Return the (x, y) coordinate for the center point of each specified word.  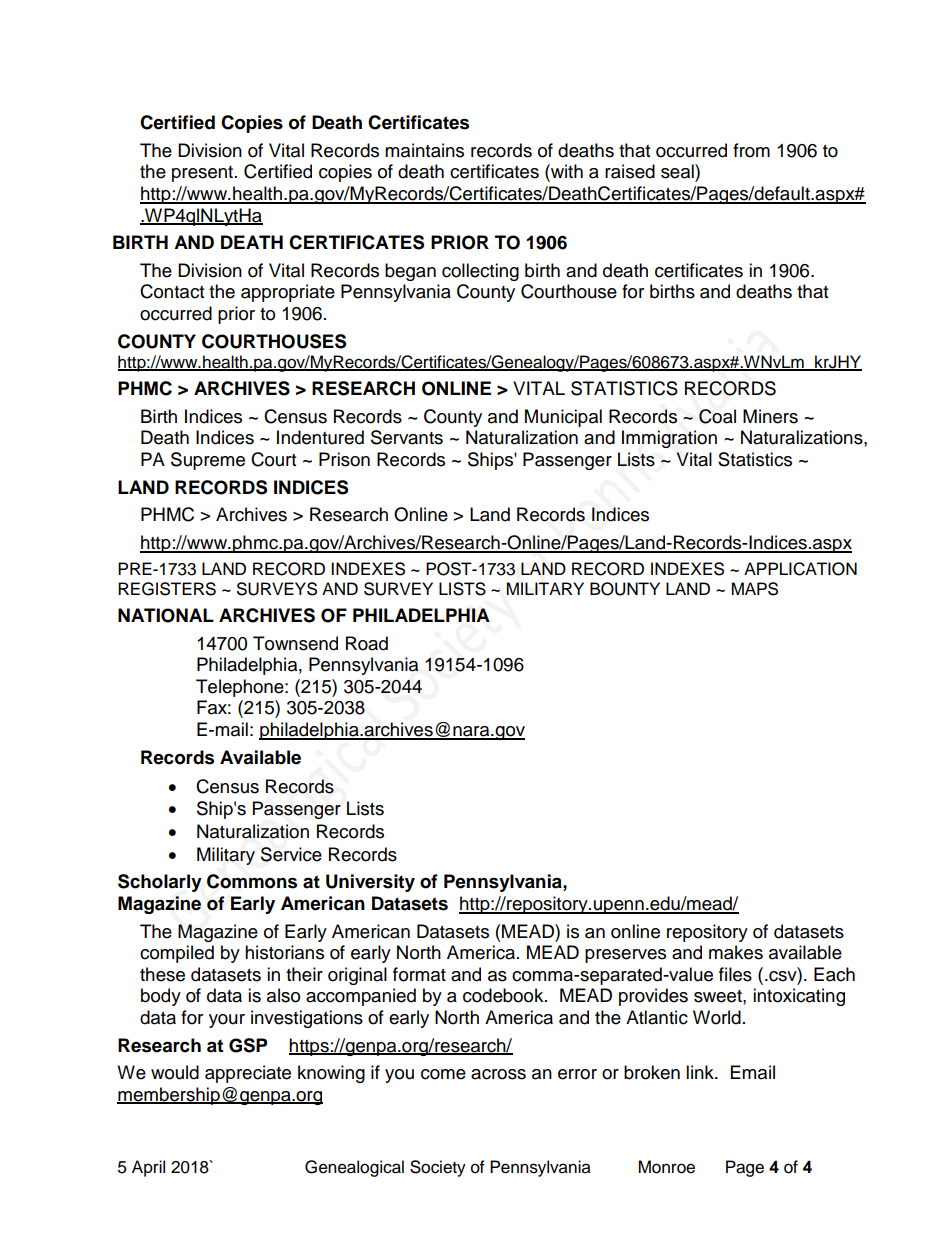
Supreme (208, 461)
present (204, 174)
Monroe (666, 1167)
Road (367, 643)
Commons (252, 881)
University (370, 883)
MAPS (754, 589)
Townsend (295, 643)
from (751, 150)
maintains (424, 150)
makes (736, 952)
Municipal (563, 418)
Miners (770, 416)
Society (438, 1168)
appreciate (248, 1074)
